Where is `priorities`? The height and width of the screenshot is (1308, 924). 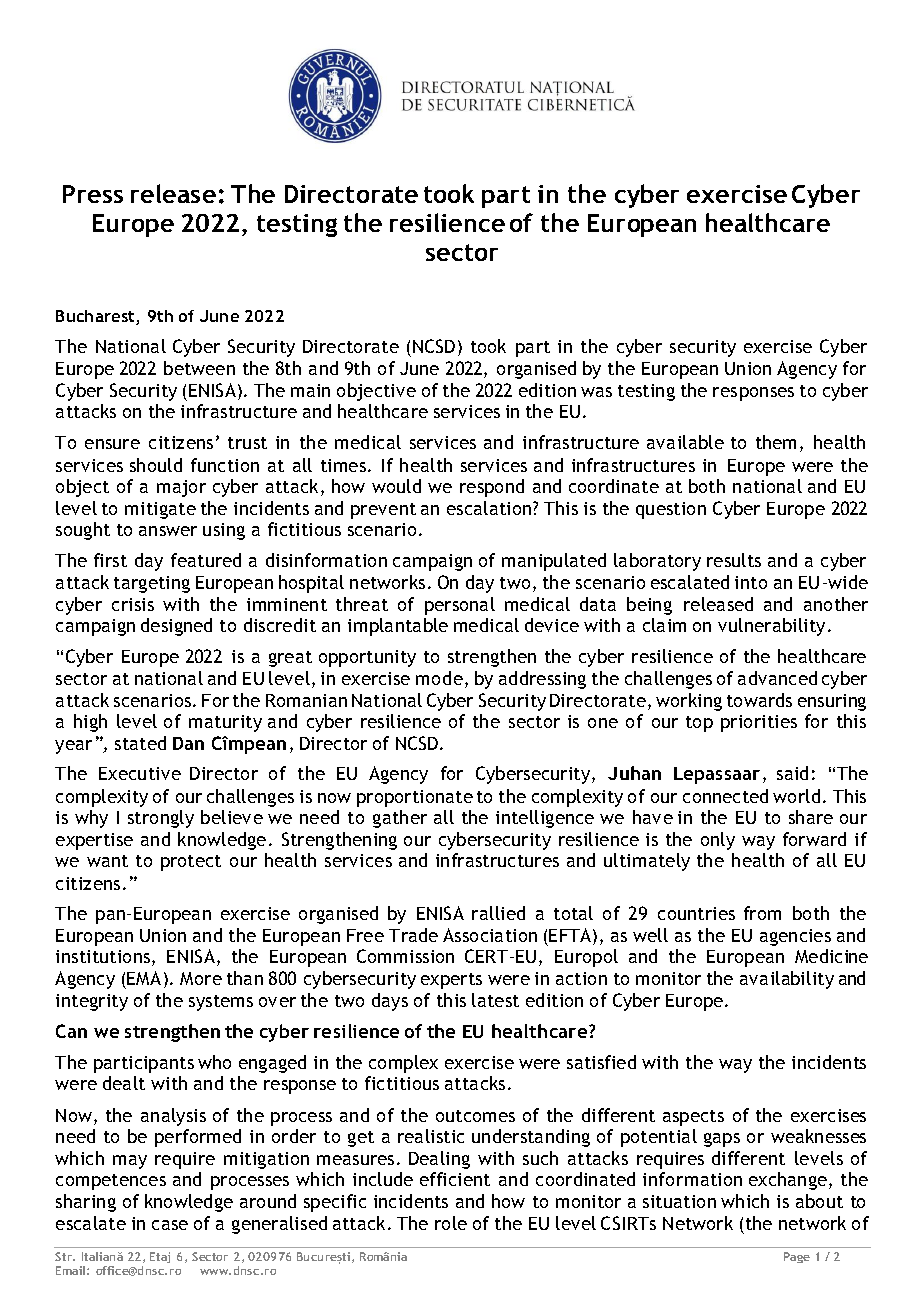
priorities is located at coordinates (759, 723).
